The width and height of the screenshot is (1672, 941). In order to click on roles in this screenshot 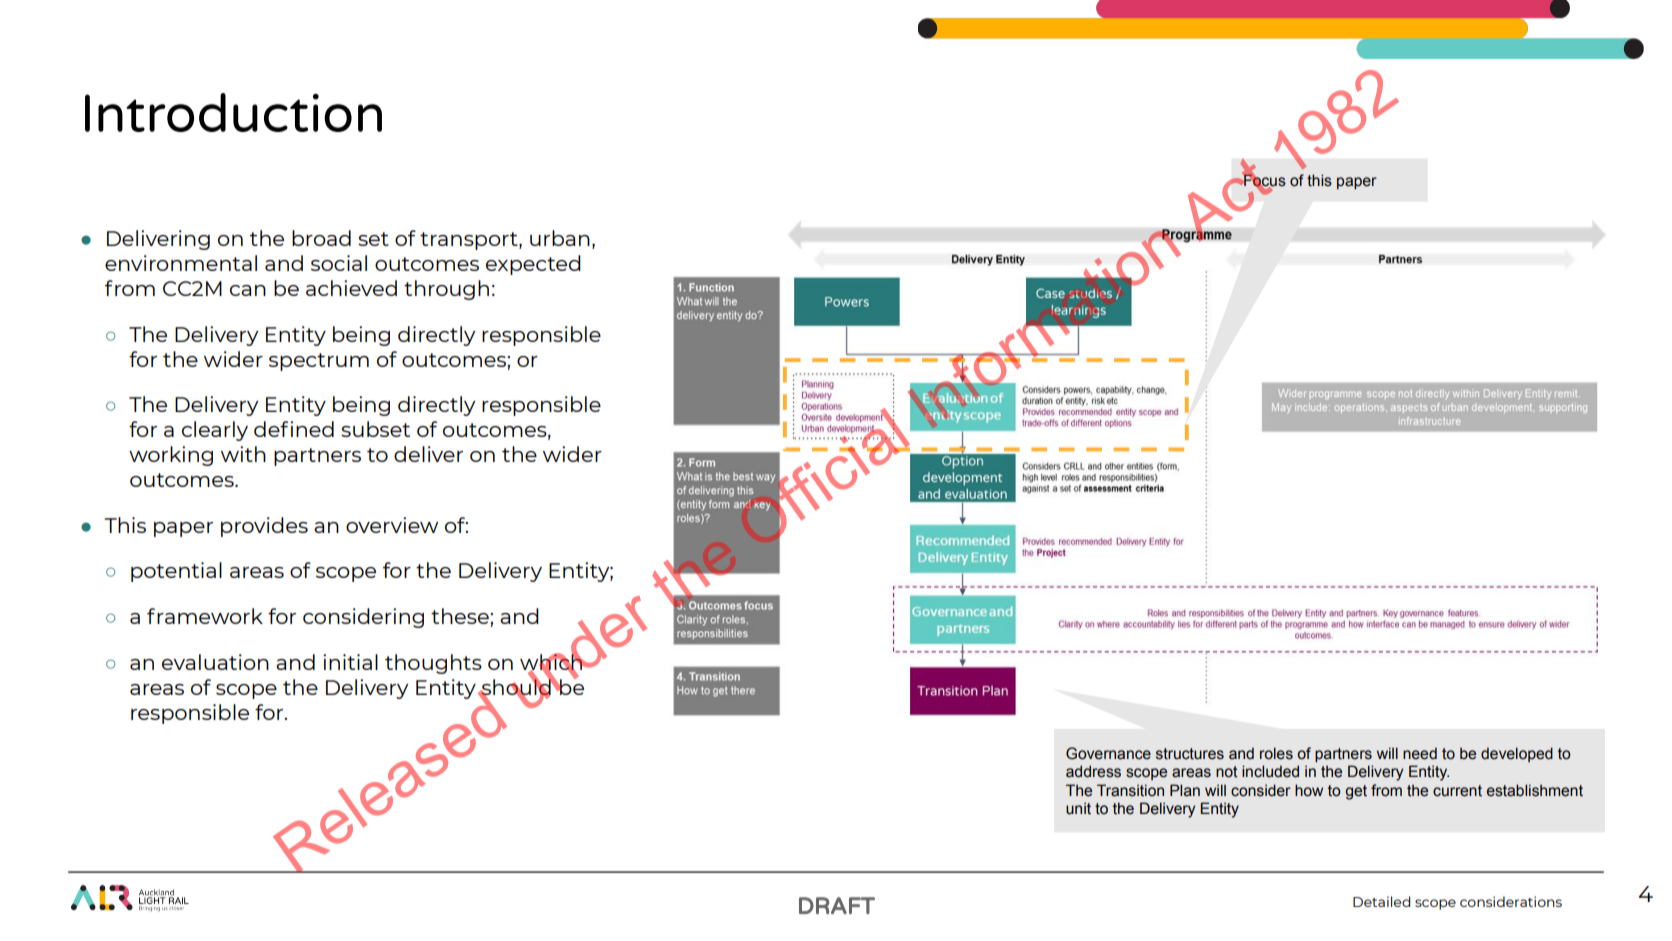, I will do `click(1276, 753)`.
